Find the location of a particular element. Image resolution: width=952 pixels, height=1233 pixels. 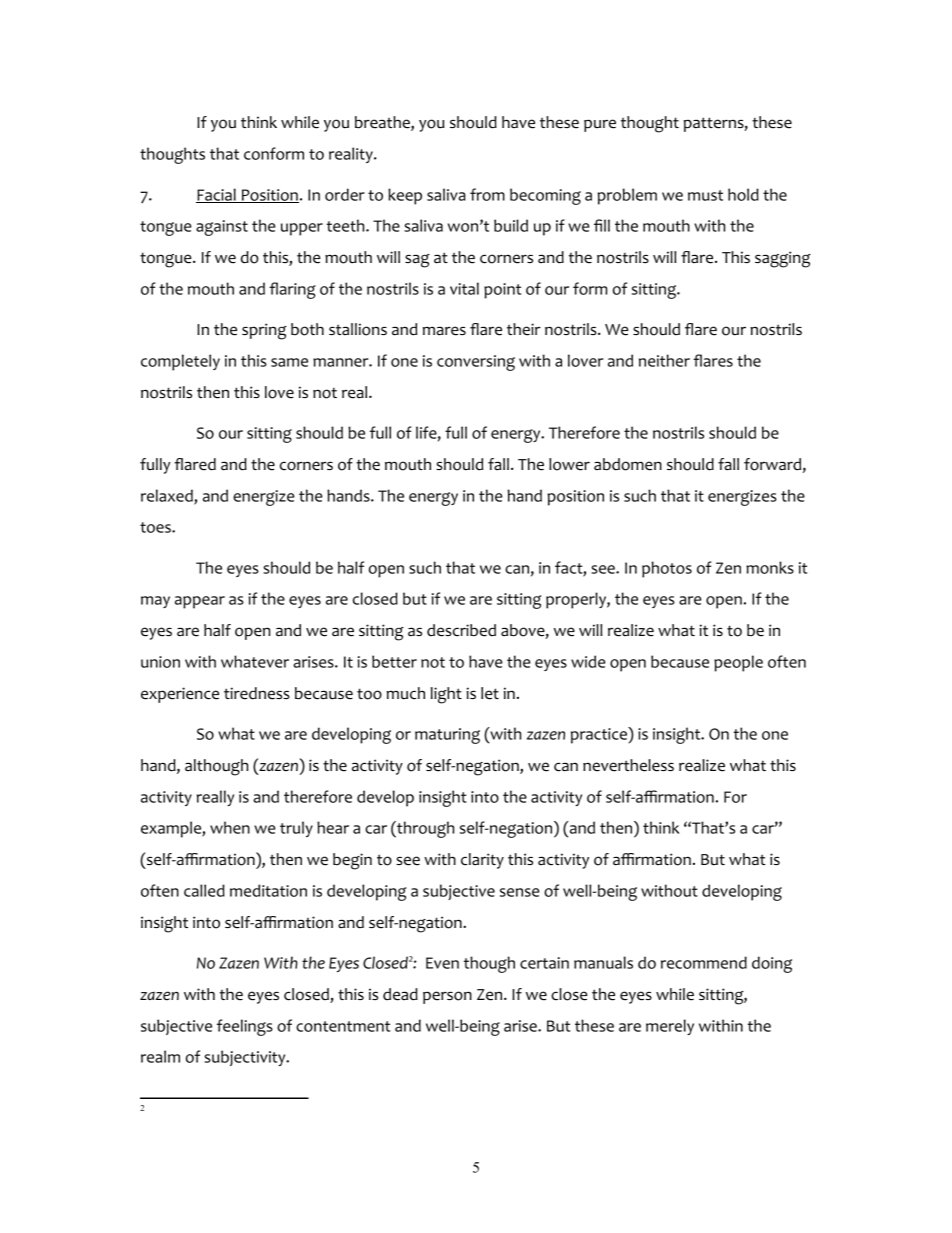

from is located at coordinates (487, 194).
